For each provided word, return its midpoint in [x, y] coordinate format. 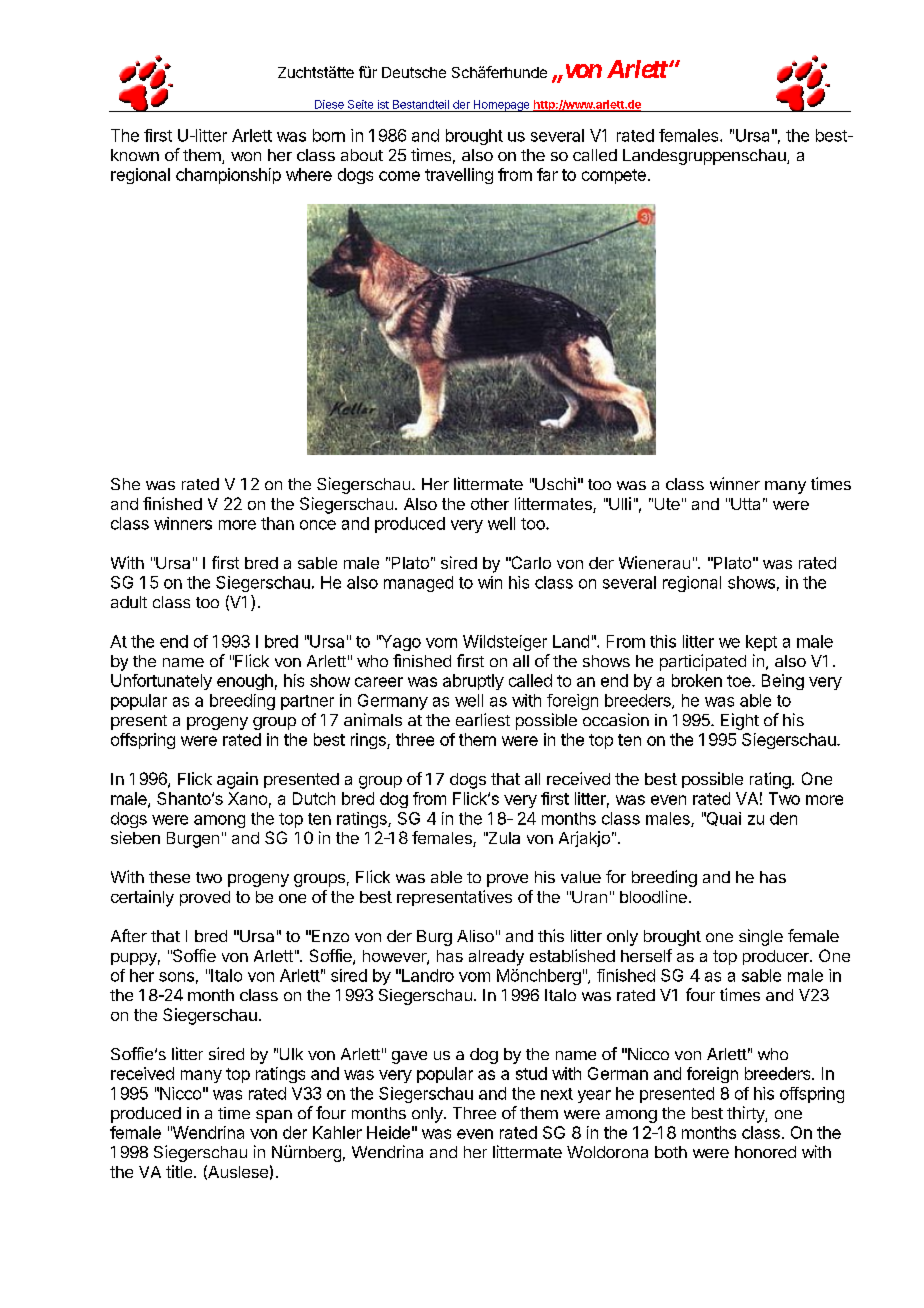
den [783, 818]
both [671, 1152]
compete [614, 176]
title [179, 1171]
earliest [483, 719]
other [490, 504]
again [237, 780]
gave [409, 1057]
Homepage [501, 106]
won [246, 156]
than [277, 523]
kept [761, 643]
